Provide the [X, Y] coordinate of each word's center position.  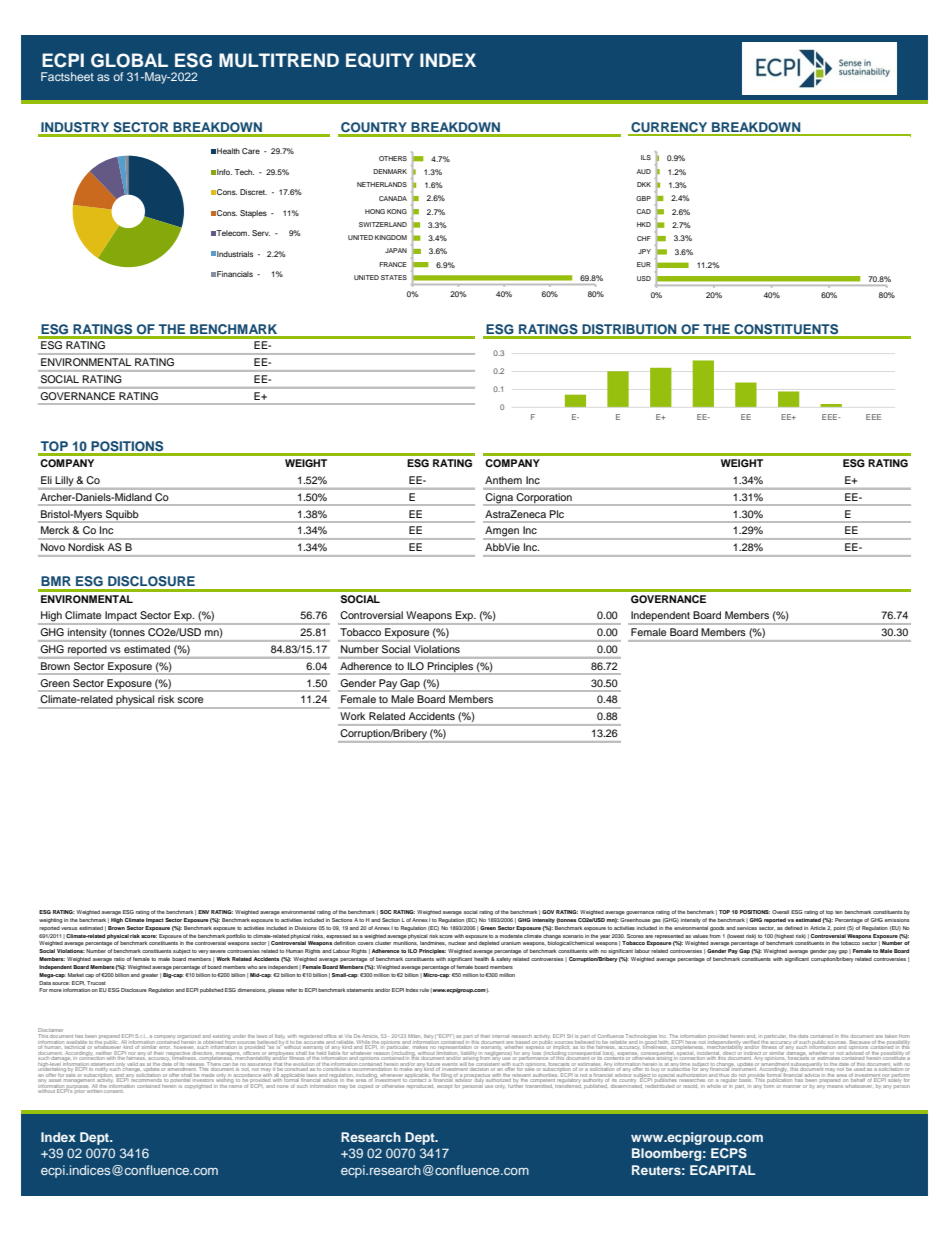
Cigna [499, 498]
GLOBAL [129, 60]
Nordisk [86, 547]
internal [500, 1036]
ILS [646, 157]
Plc [557, 514]
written [95, 1090]
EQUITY [380, 60]
